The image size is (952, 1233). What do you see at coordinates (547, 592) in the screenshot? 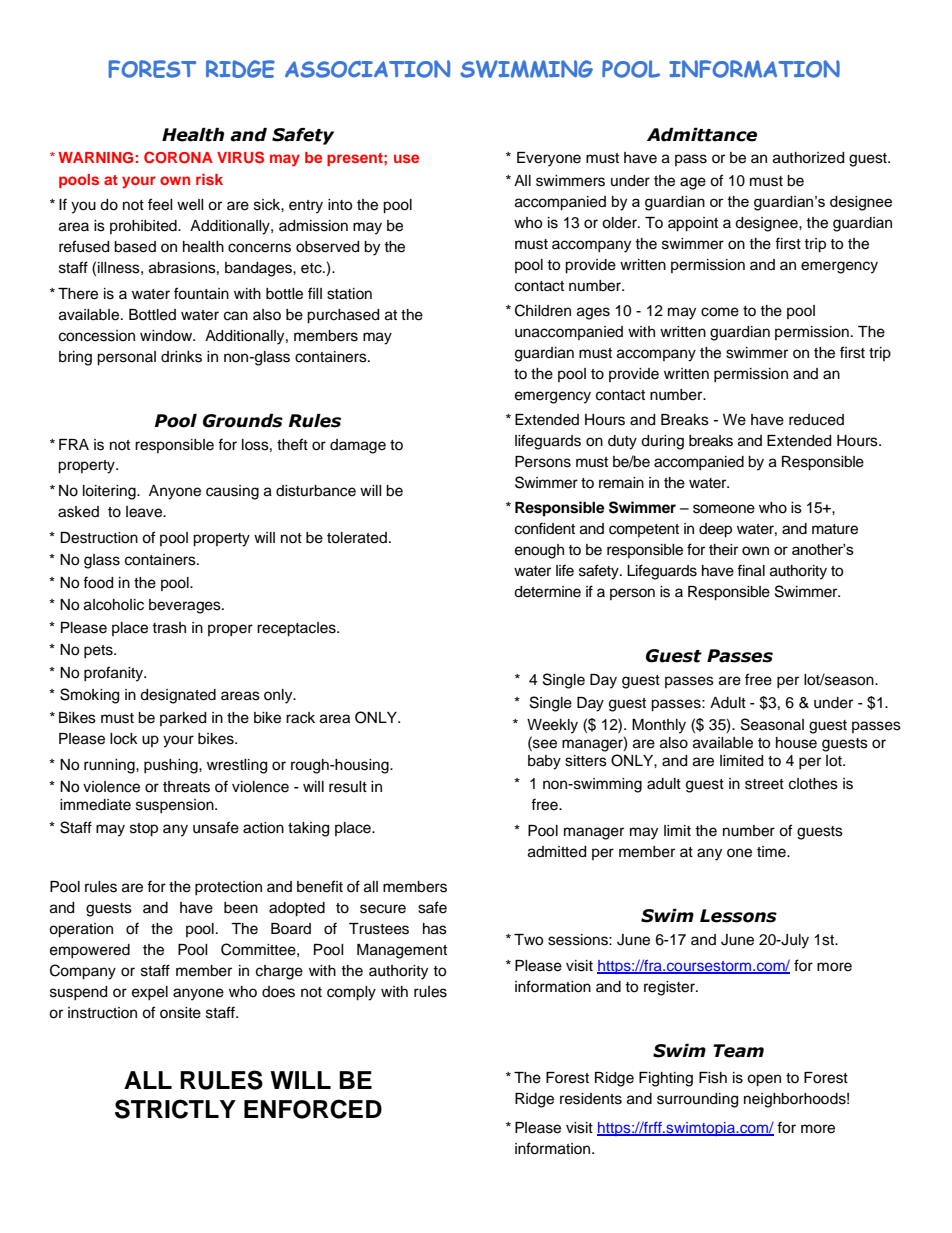
I see `determine` at bounding box center [547, 592].
